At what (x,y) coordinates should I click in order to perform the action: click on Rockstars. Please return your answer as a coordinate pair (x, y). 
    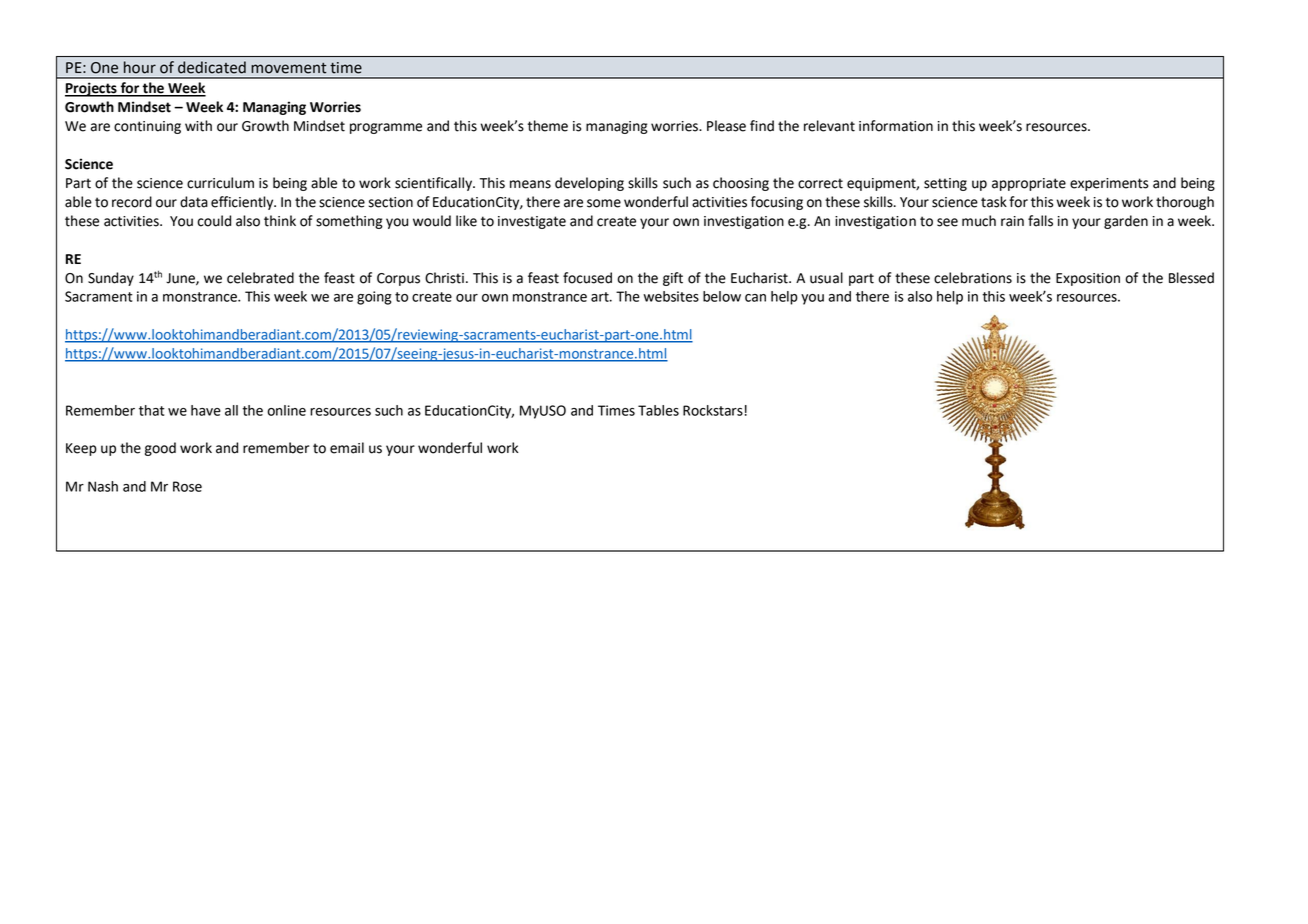
    Looking at the image, I should click on (713, 410).
